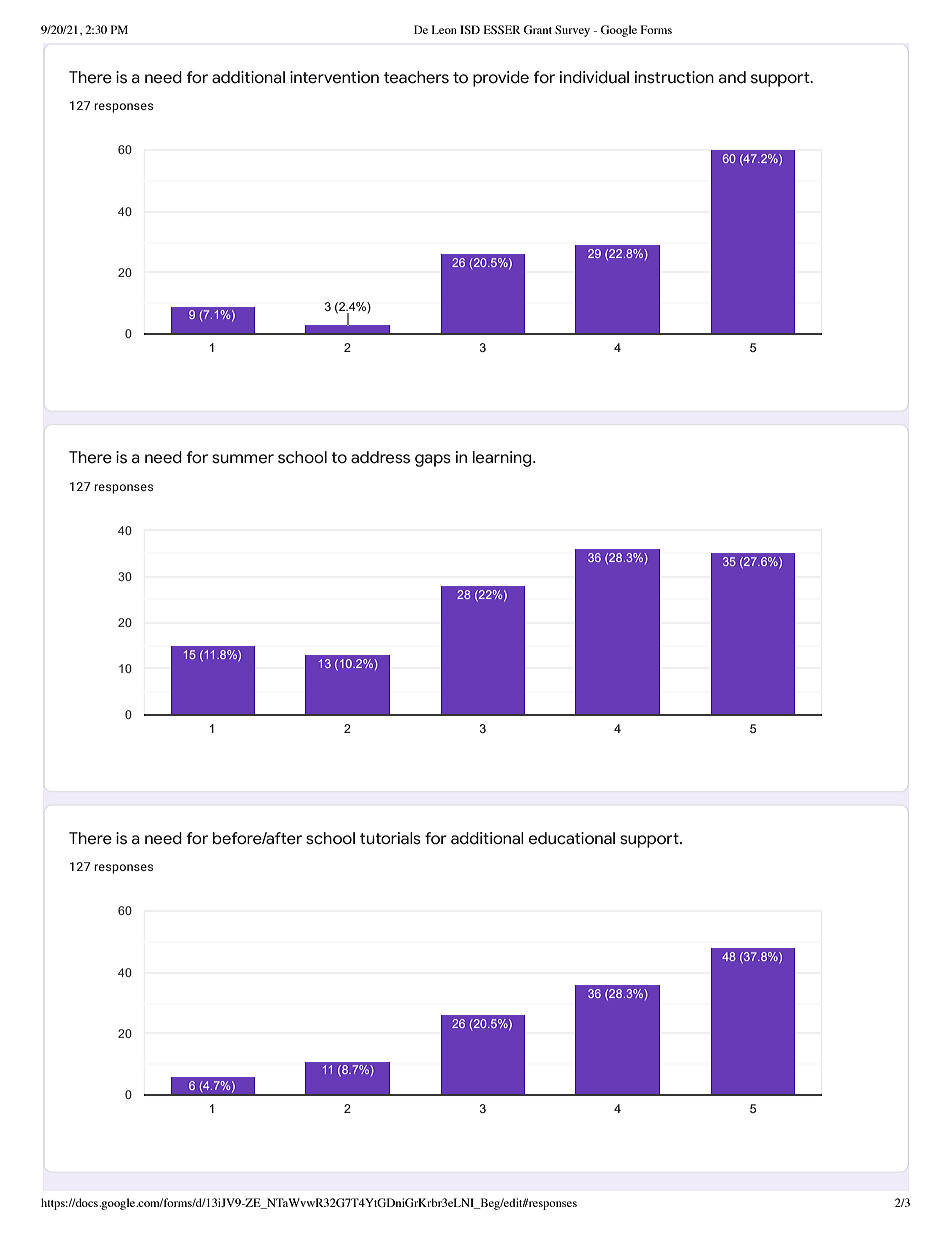 The height and width of the screenshot is (1233, 952). Describe the element at coordinates (243, 459) in the screenshot. I see `summer` at that location.
